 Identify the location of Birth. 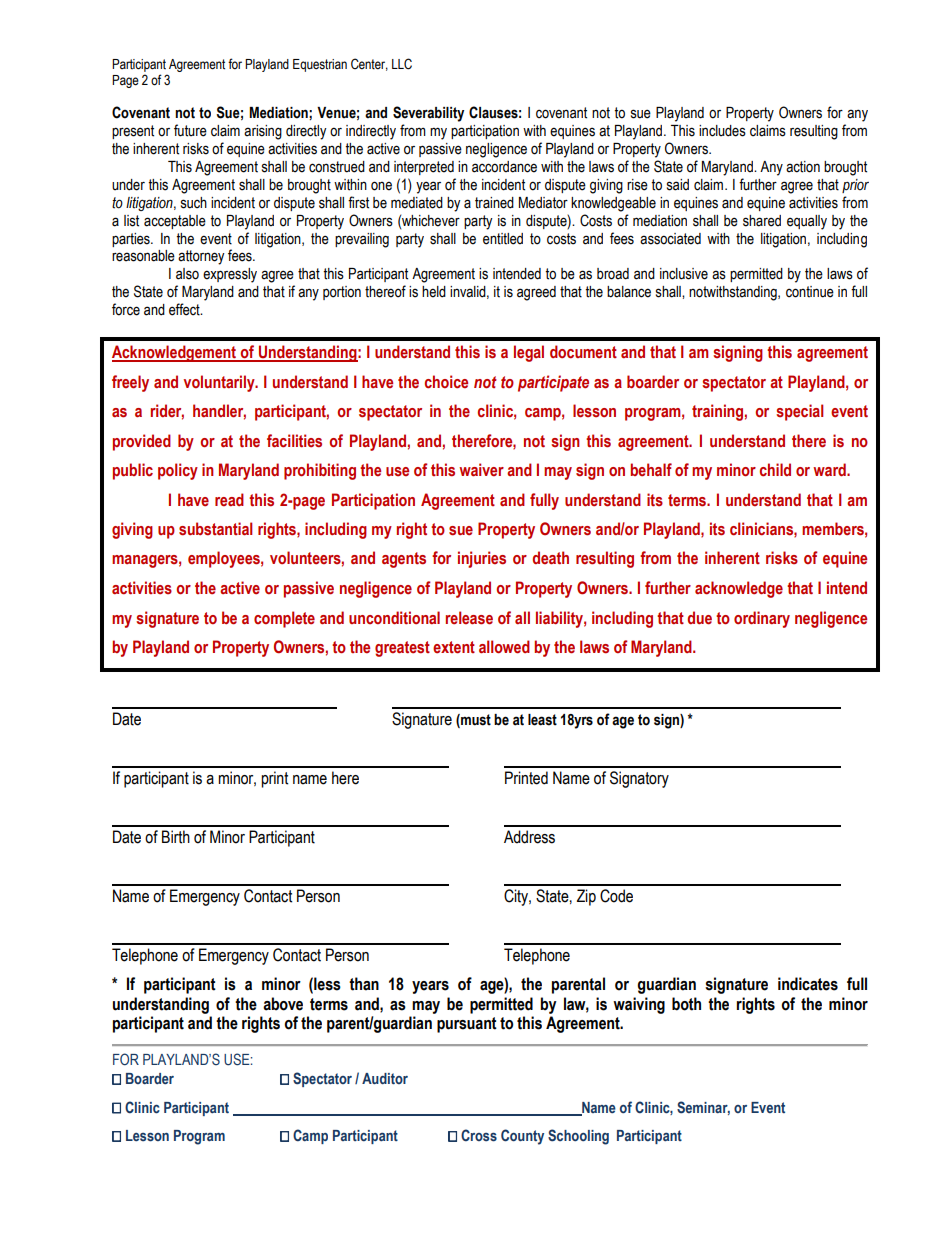
(176, 837).
